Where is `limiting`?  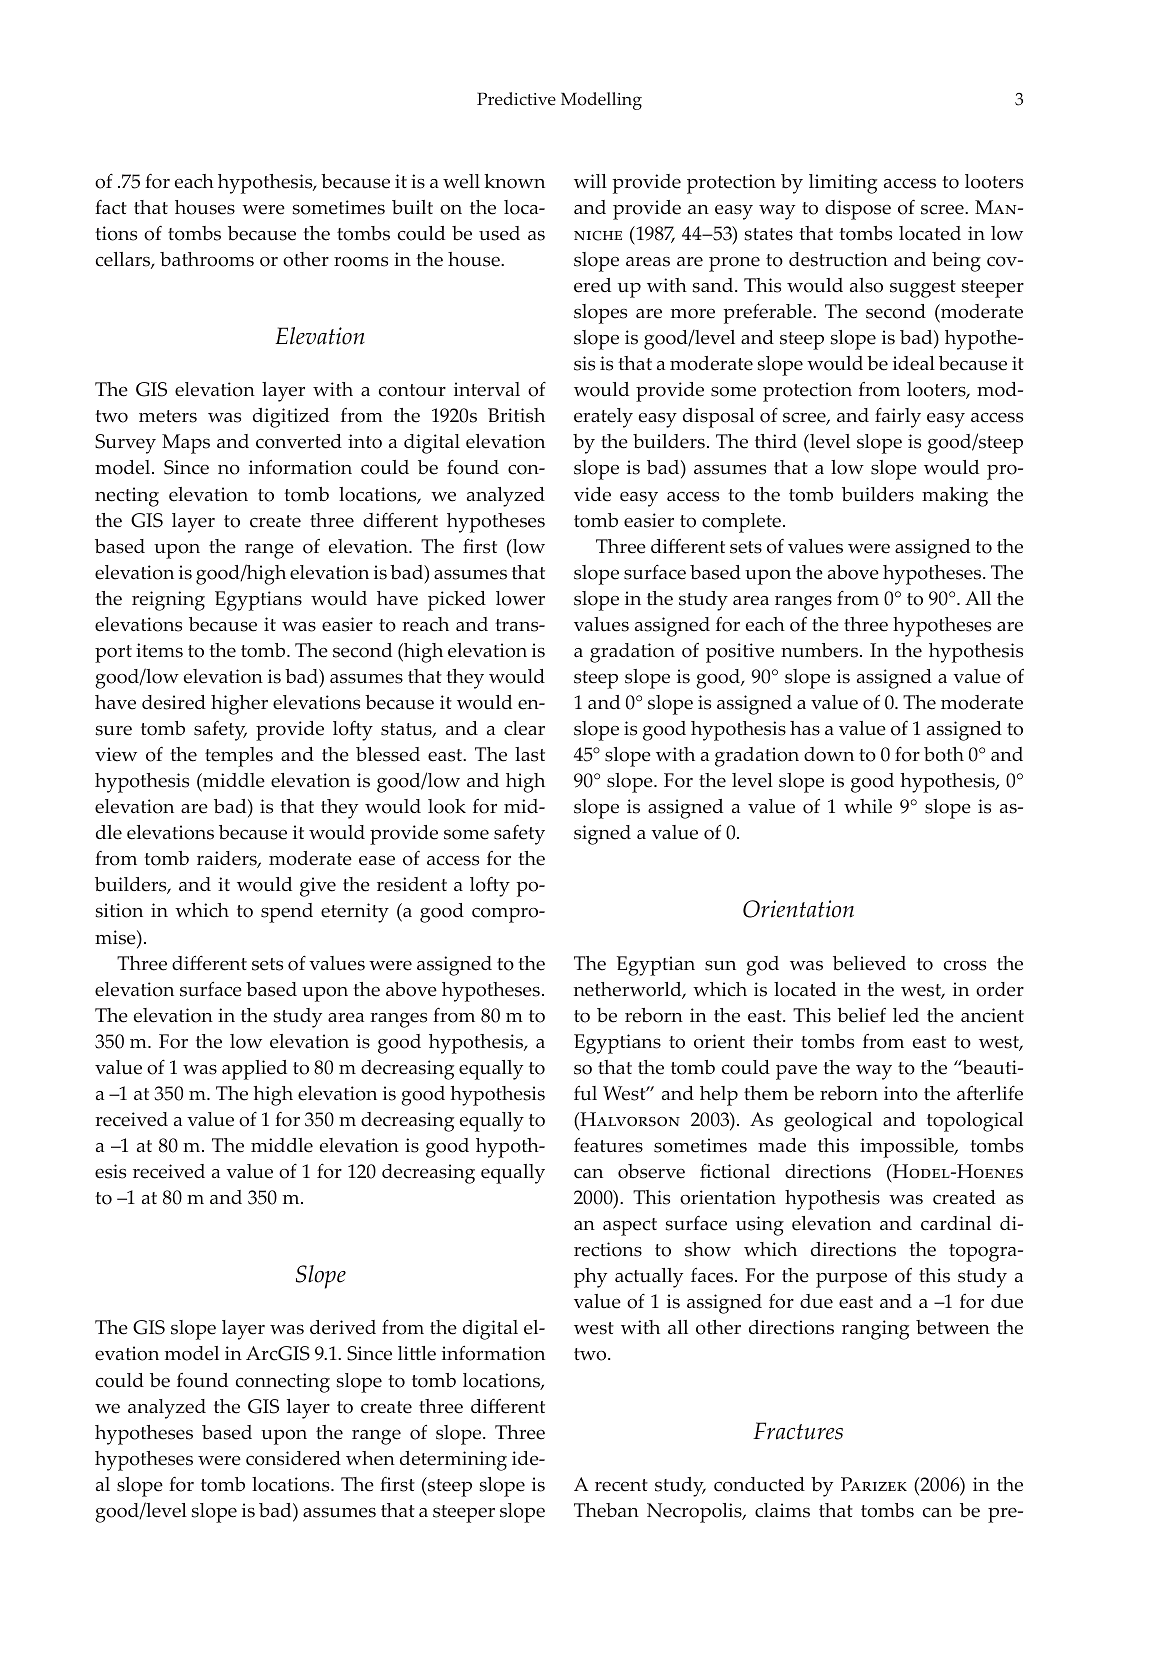 limiting is located at coordinates (843, 184).
